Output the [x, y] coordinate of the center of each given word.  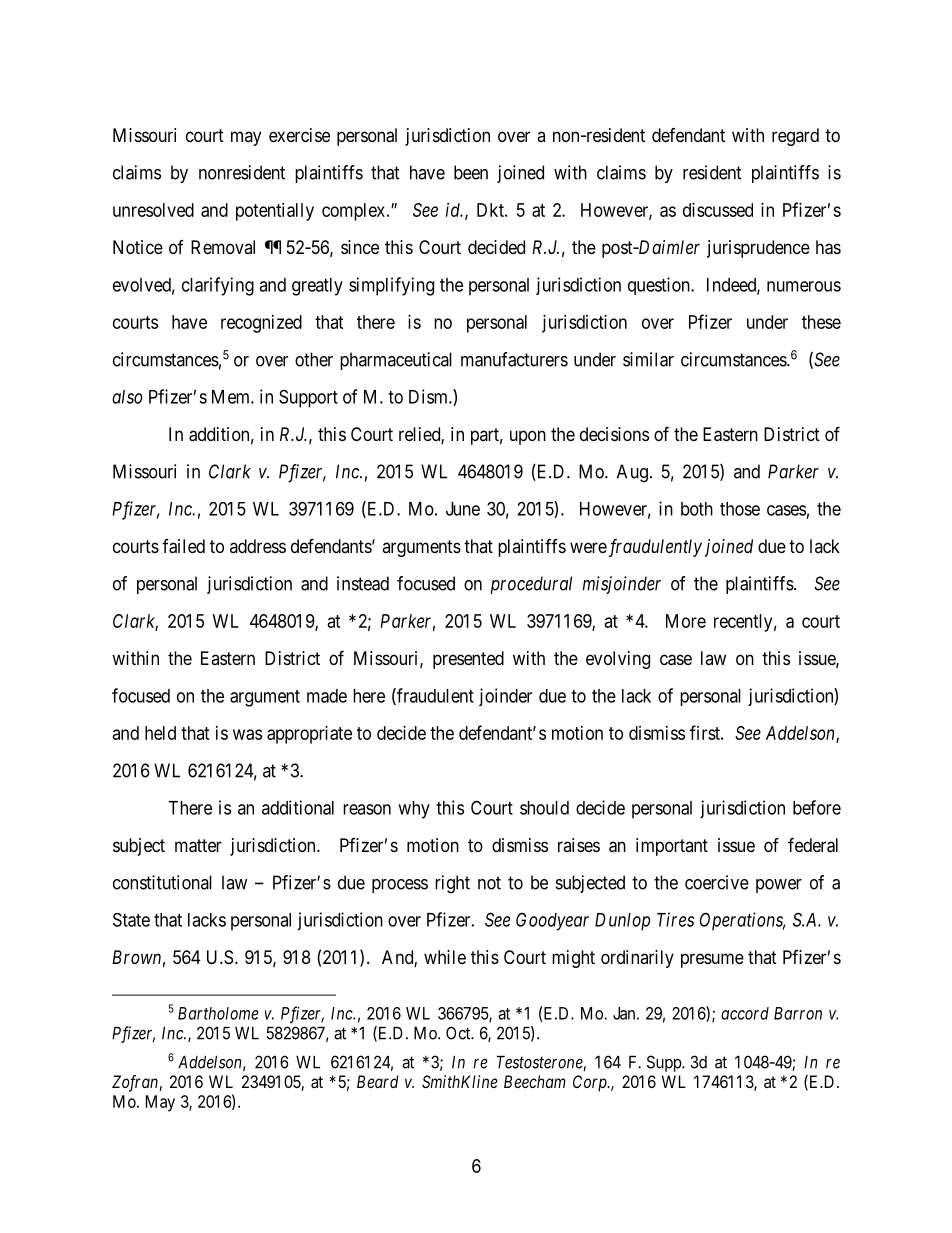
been [471, 172]
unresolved [153, 210]
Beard [378, 1081]
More [686, 621]
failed [183, 546]
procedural [531, 585]
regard [795, 137]
